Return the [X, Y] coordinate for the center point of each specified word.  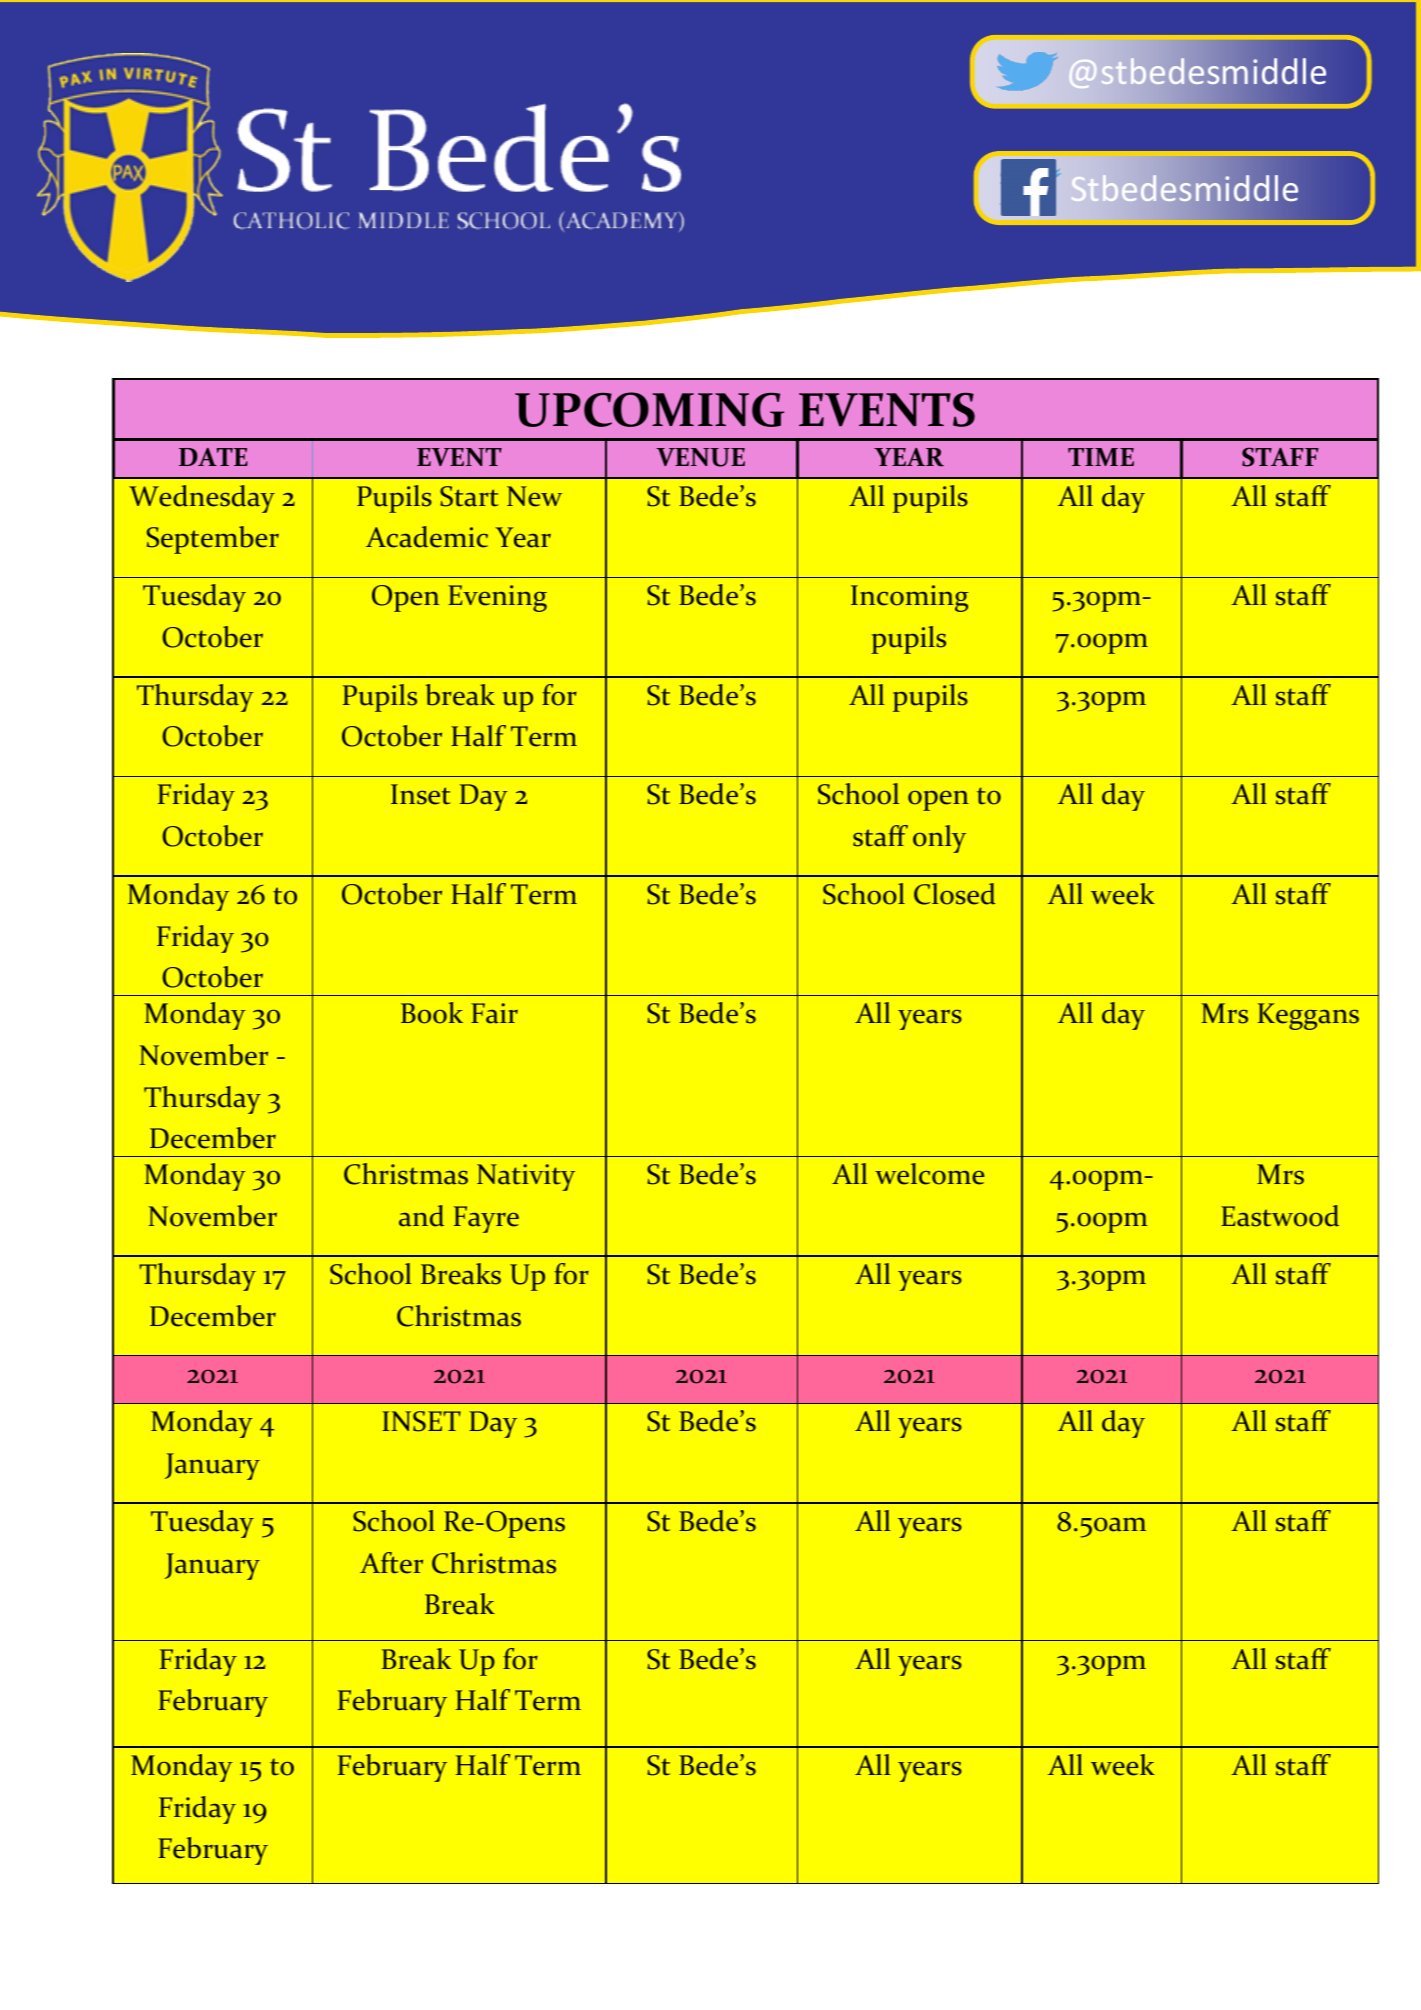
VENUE [700, 457]
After [391, 1563]
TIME [1101, 457]
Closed [955, 894]
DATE [213, 457]
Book [432, 1013]
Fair [494, 1013]
